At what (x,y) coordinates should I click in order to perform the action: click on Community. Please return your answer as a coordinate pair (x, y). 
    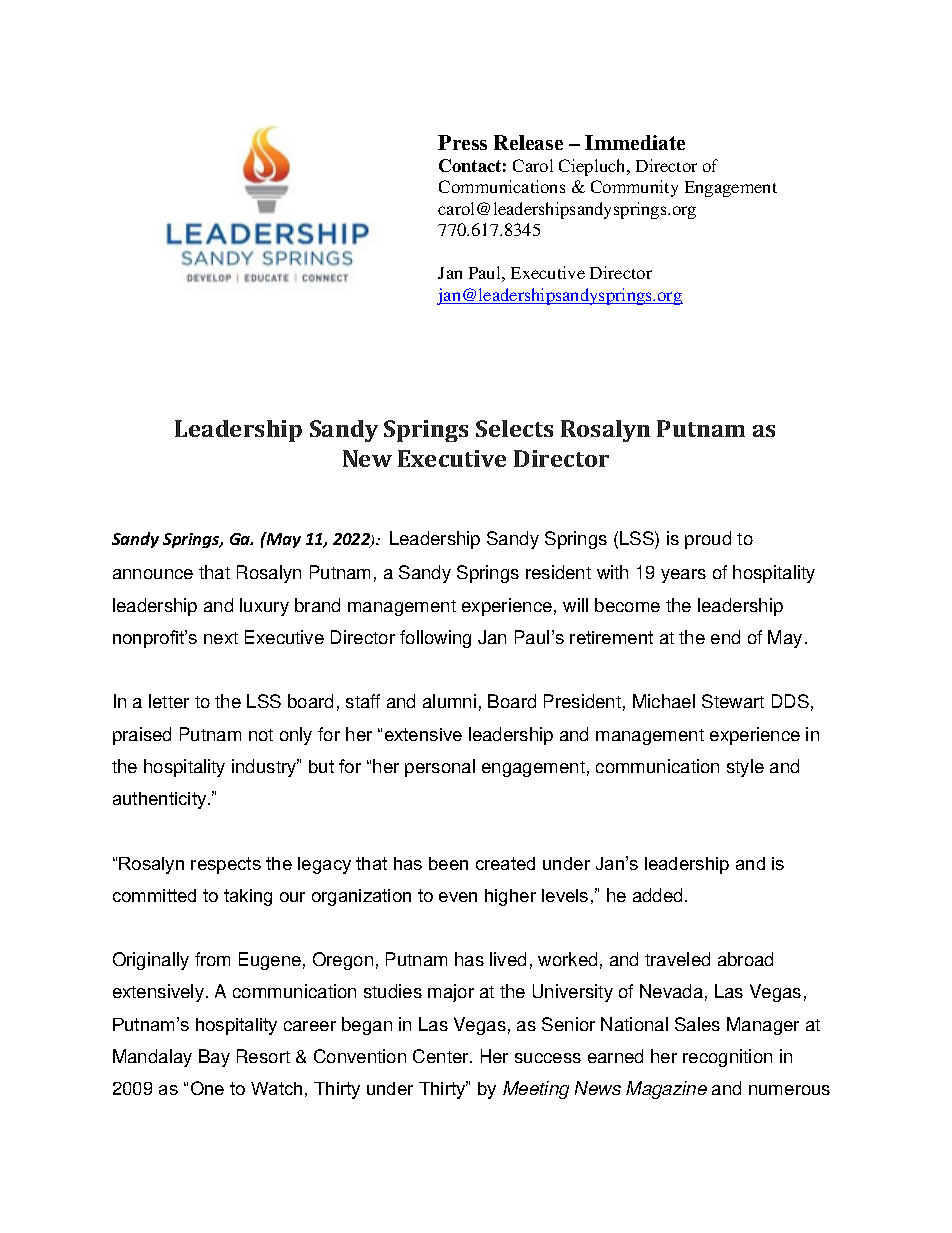
    Looking at the image, I should click on (634, 188).
